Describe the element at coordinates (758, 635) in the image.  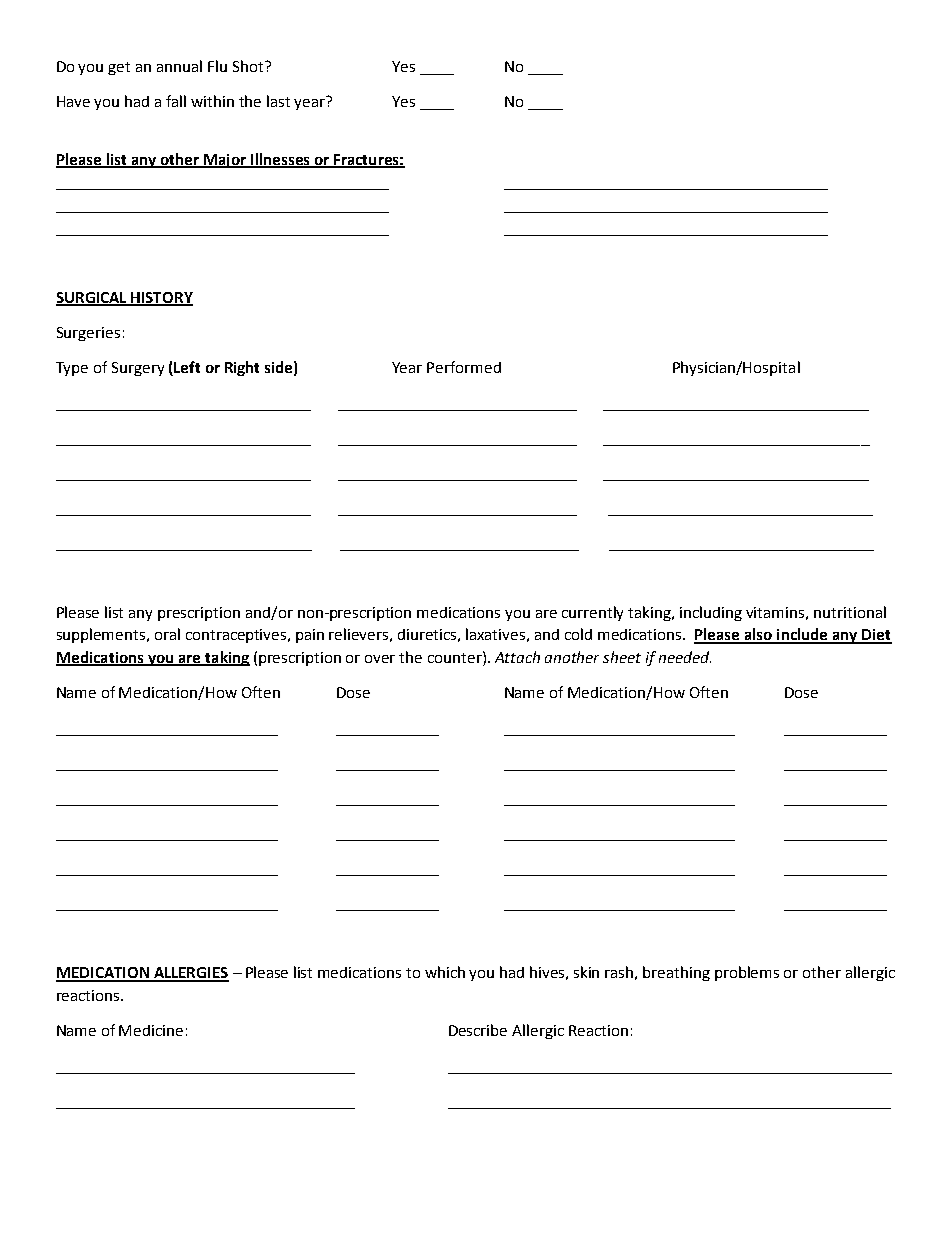
I see `also` at that location.
